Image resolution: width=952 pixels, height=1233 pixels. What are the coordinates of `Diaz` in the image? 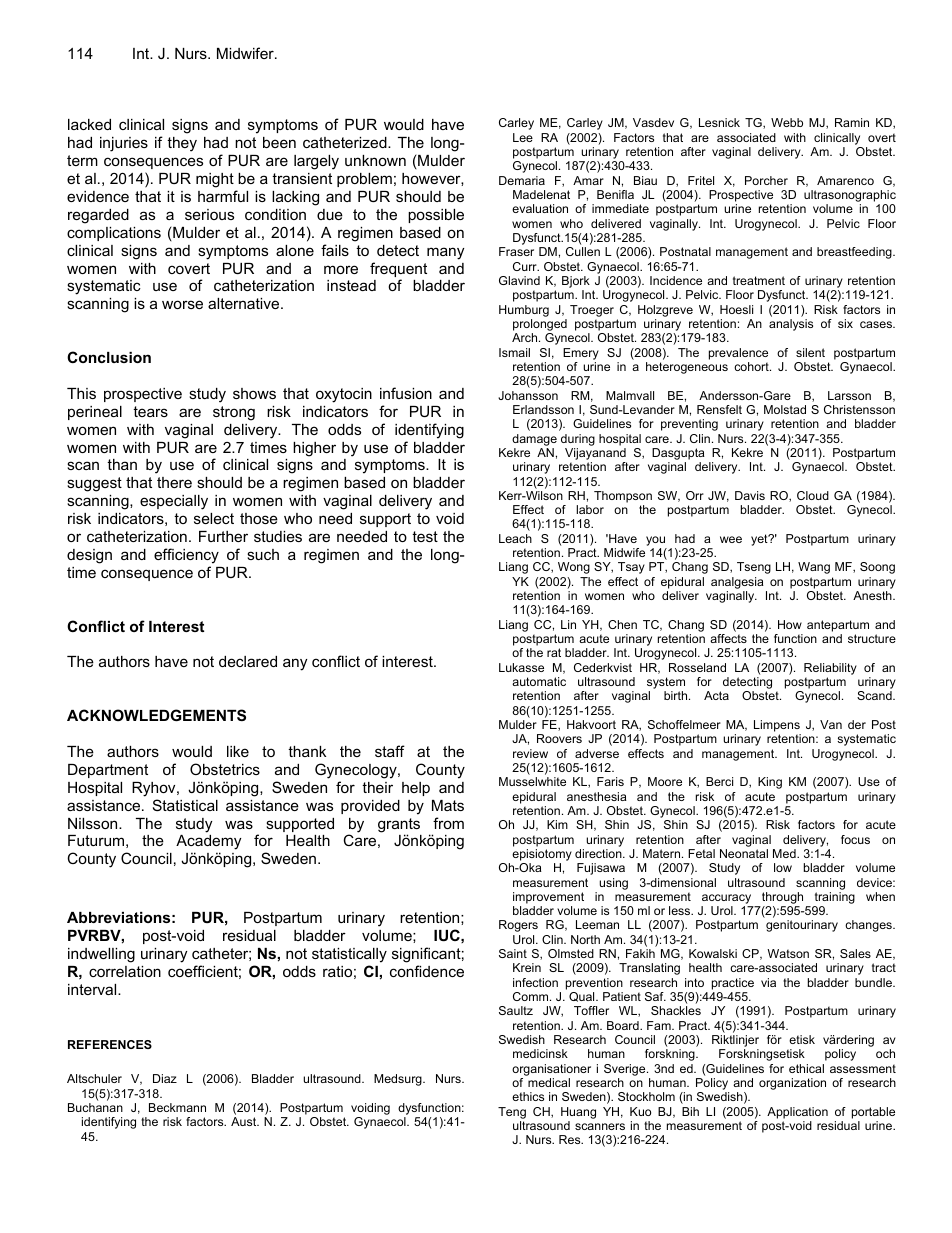 It's located at (165, 1078).
